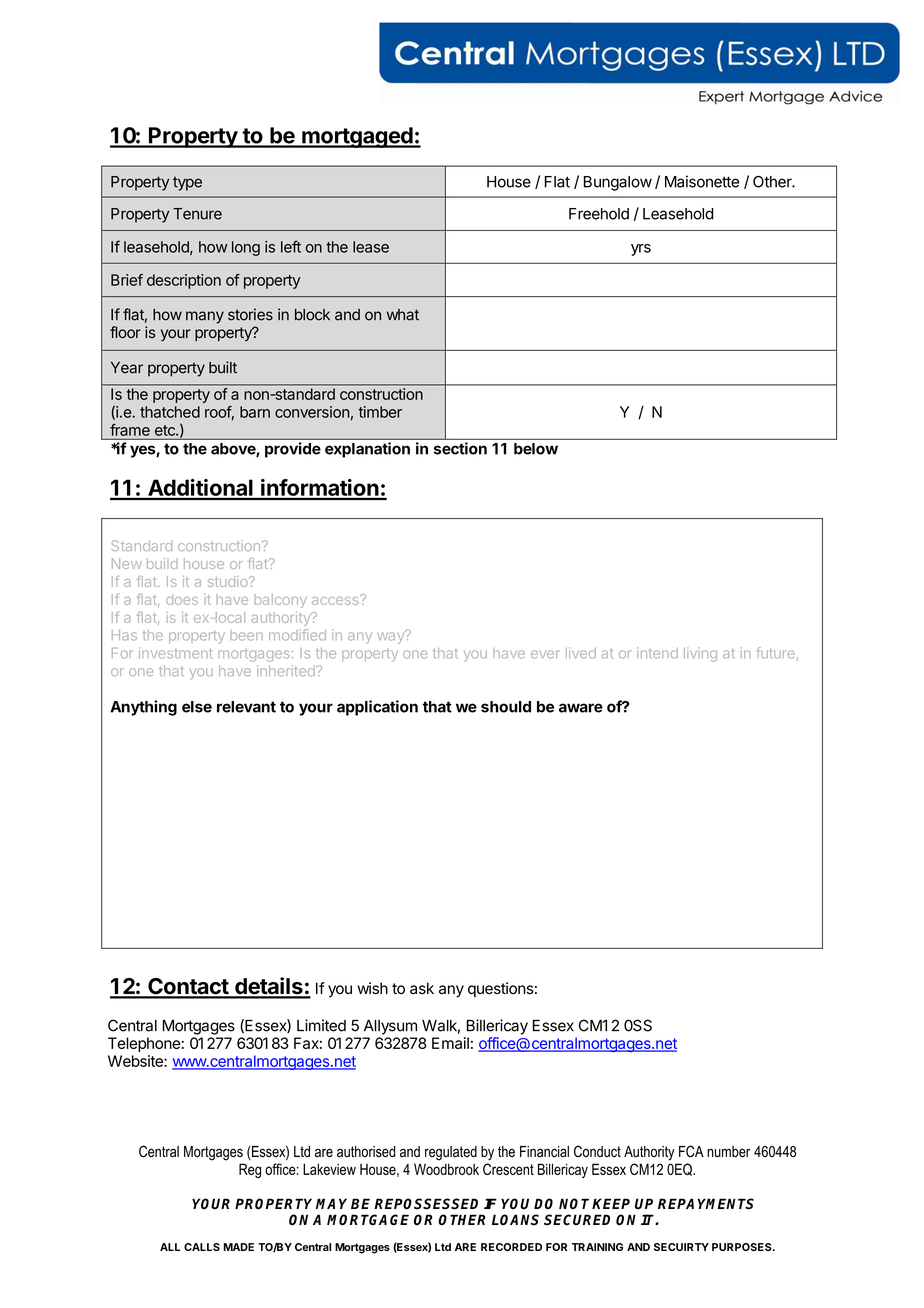 This page has width=924, height=1308. I want to click on section, so click(460, 448).
